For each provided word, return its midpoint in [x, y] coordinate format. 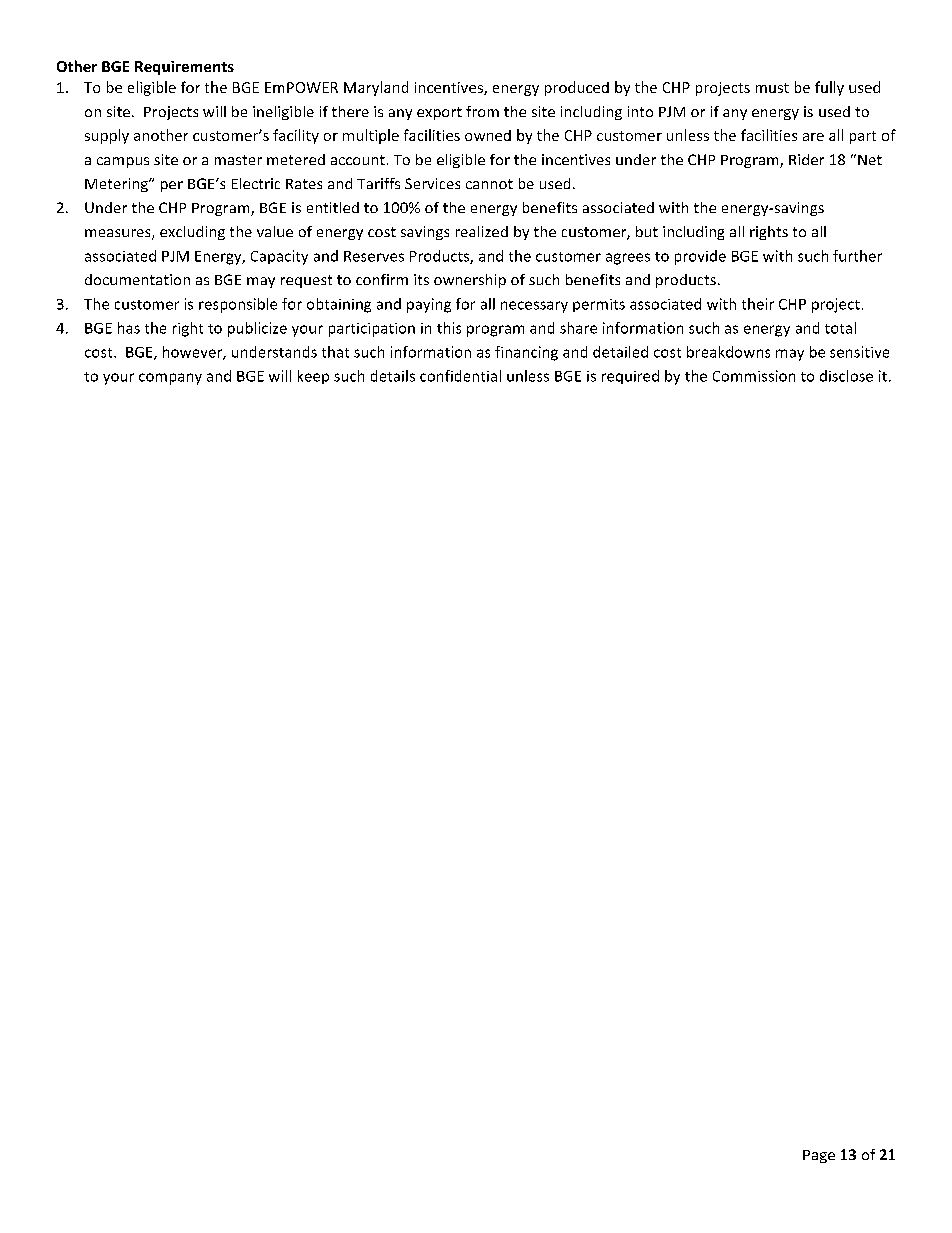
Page [819, 1156]
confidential [460, 376]
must [772, 88]
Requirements [184, 68]
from [482, 111]
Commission [754, 376]
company [170, 379]
